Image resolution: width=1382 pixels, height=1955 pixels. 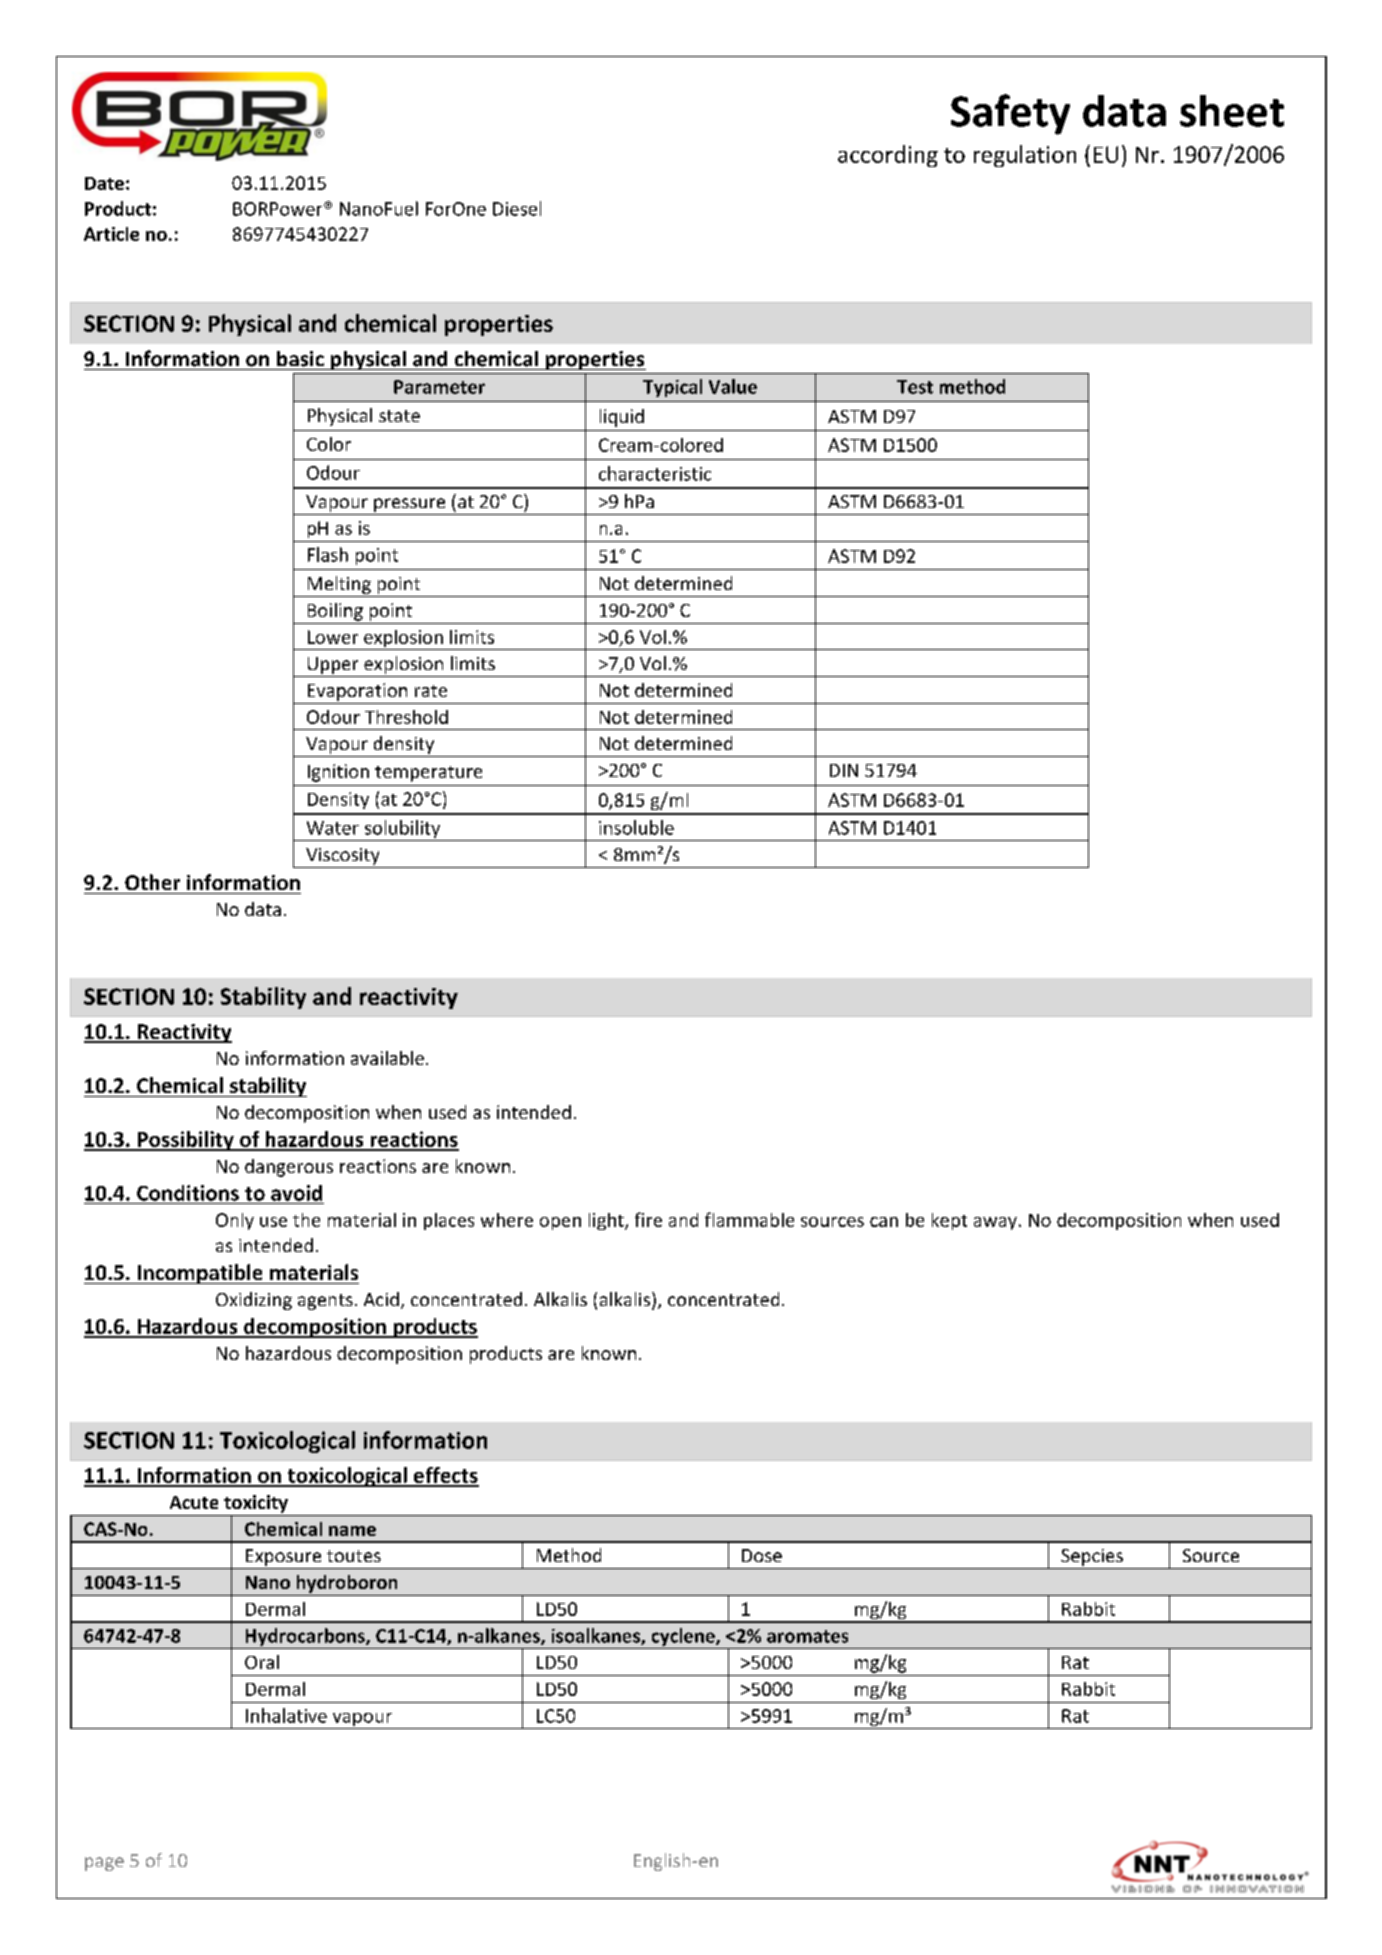 I want to click on Date, so click(x=104, y=183).
